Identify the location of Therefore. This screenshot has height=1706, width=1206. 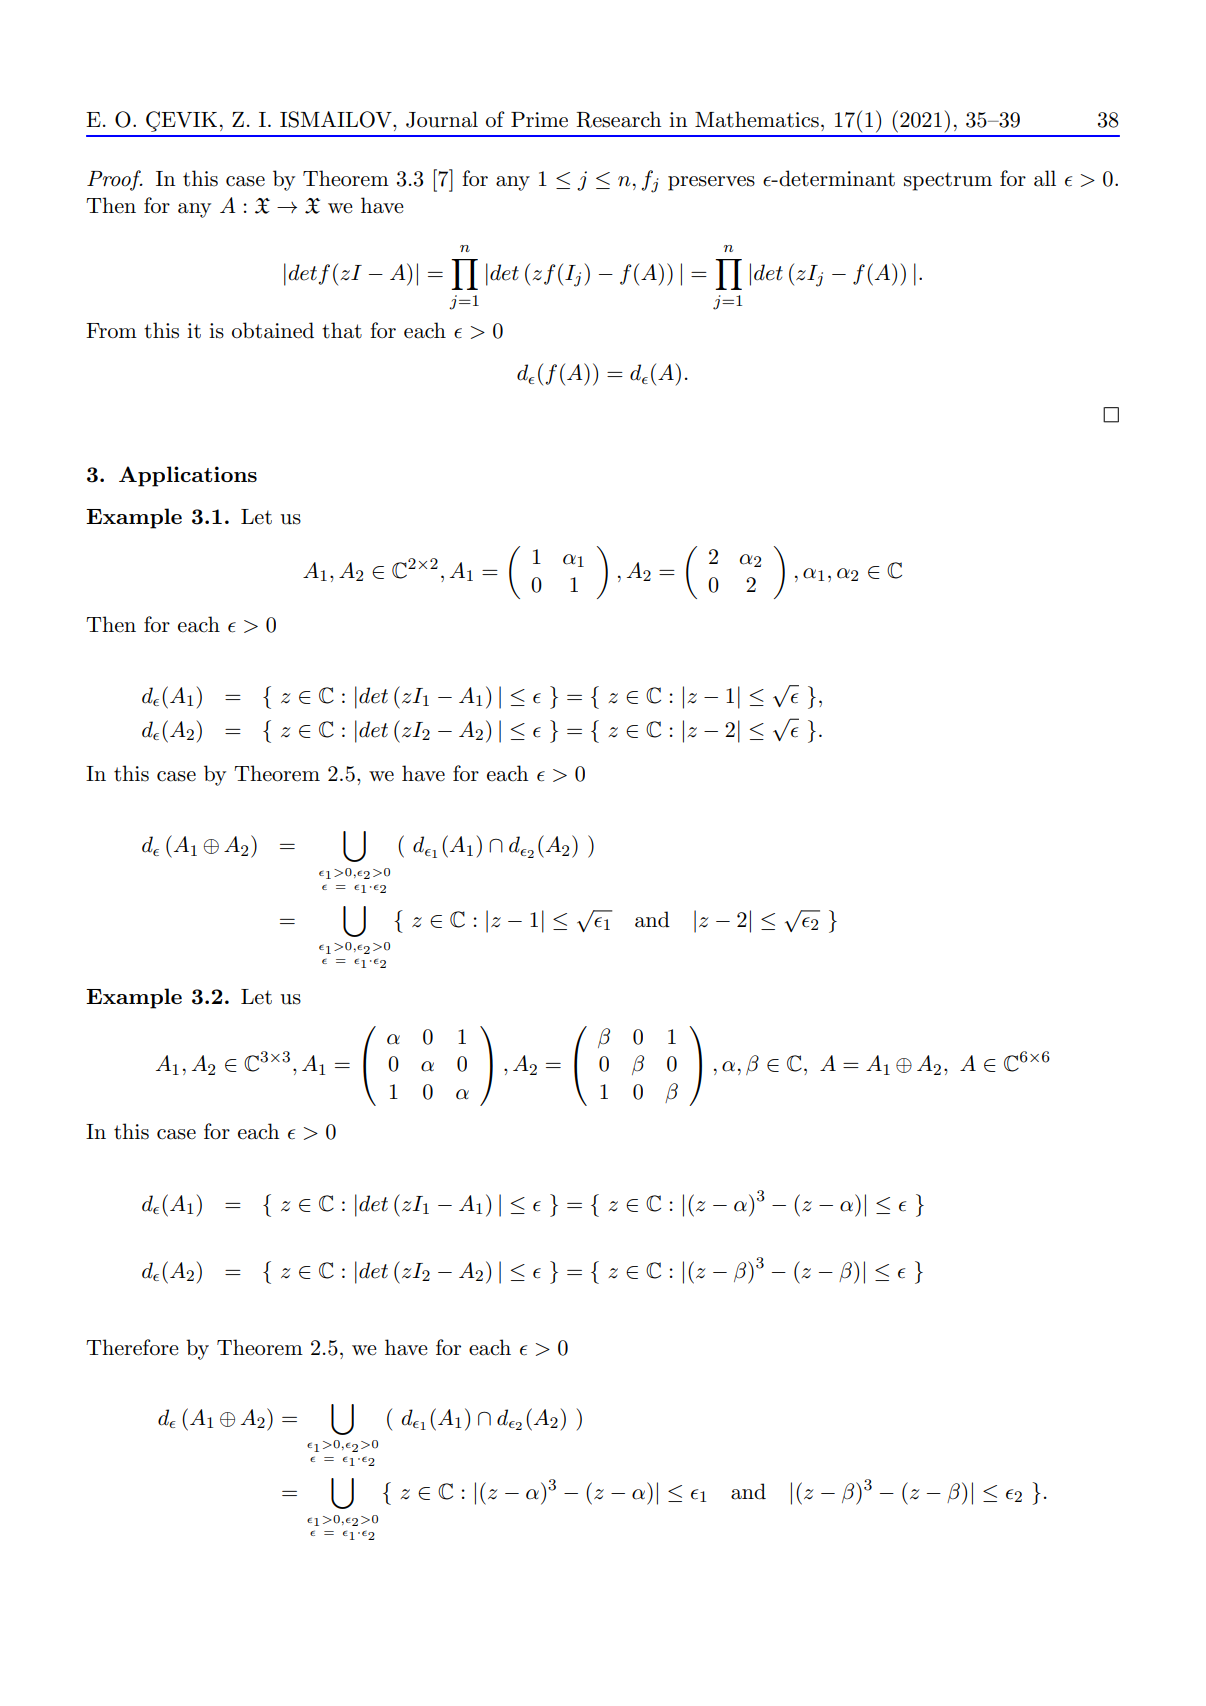
(132, 1347).
